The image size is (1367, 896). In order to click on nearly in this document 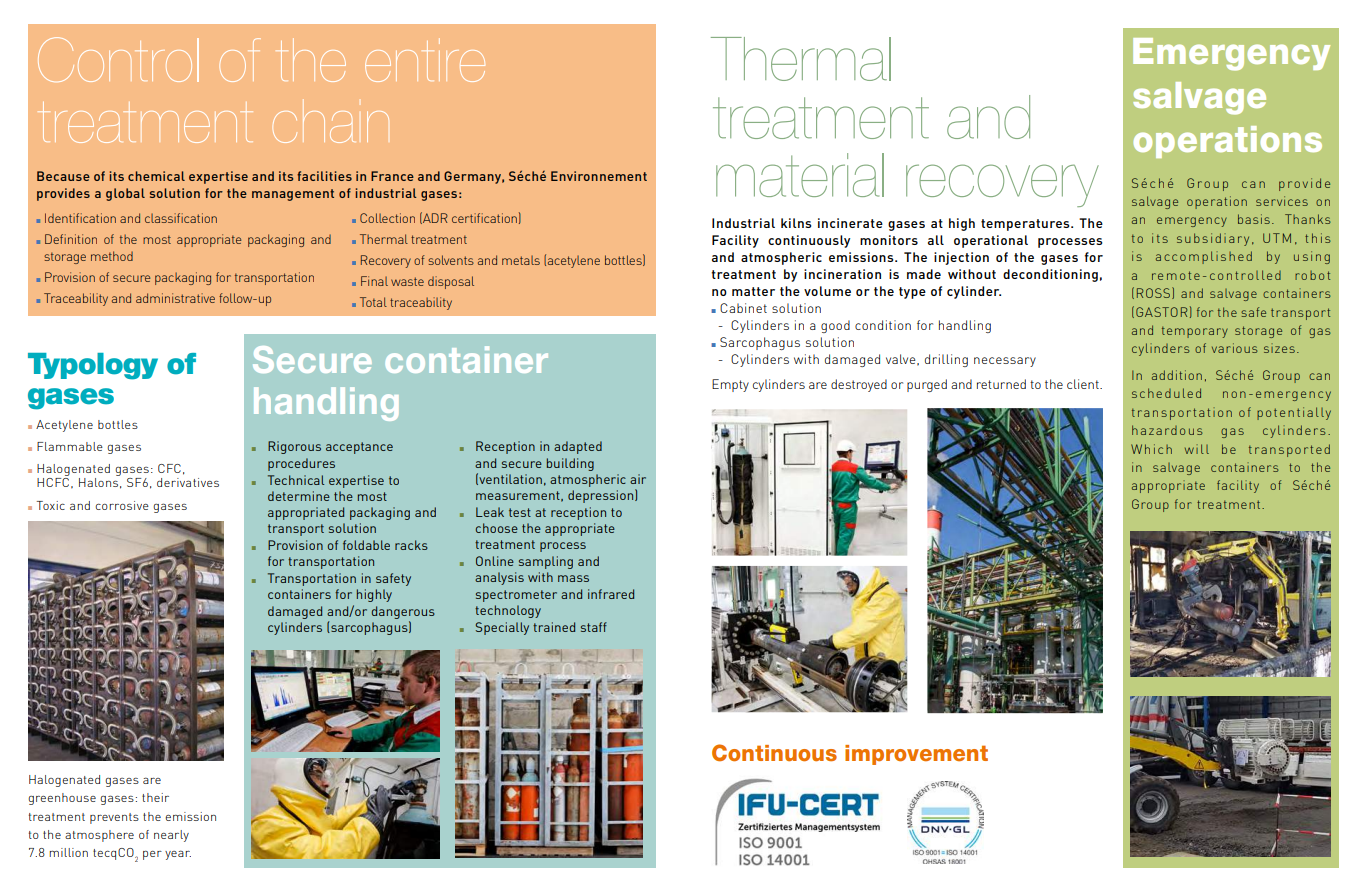, I will do `click(171, 836)`.
